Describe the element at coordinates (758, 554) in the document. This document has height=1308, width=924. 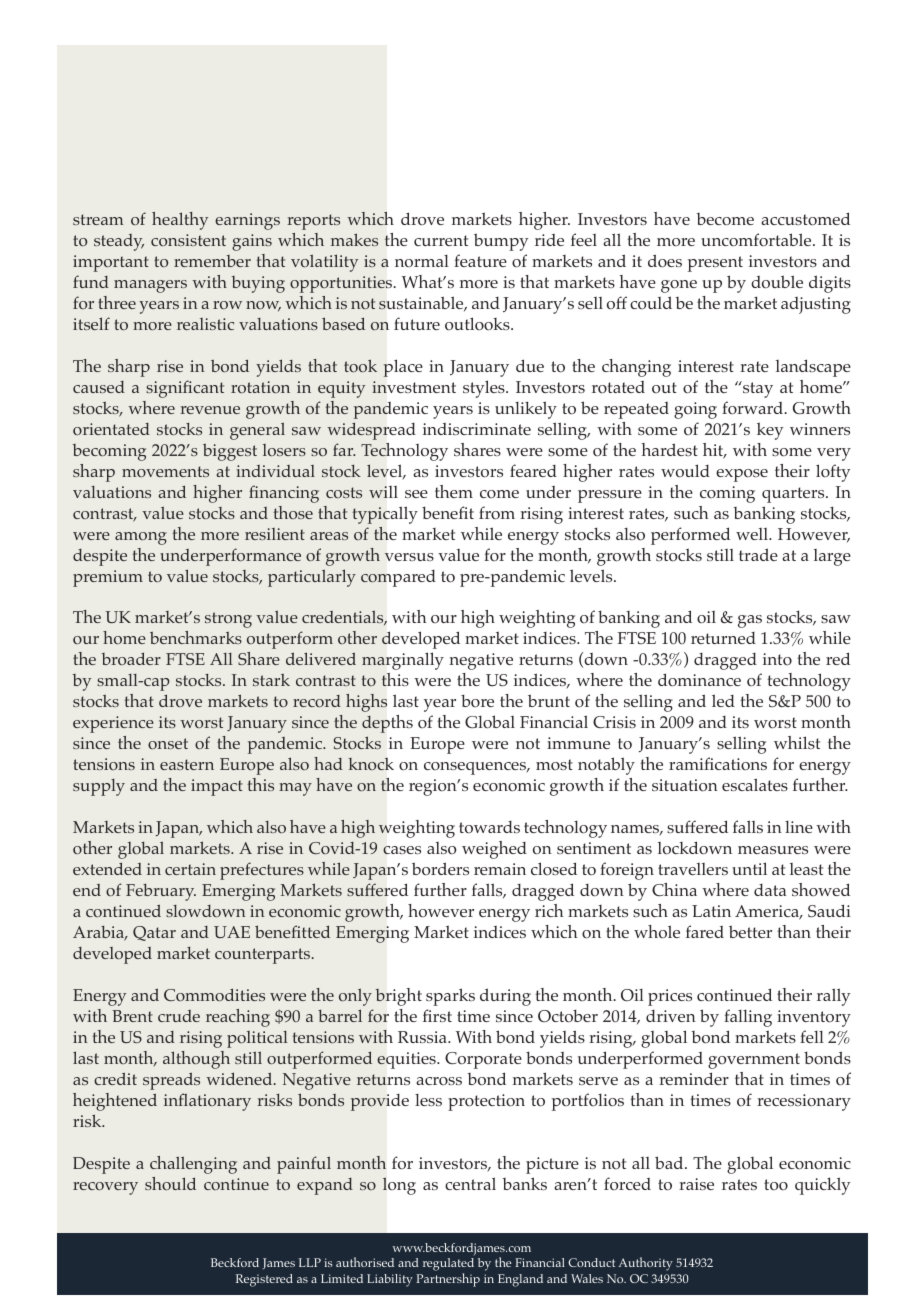
I see `trade` at that location.
